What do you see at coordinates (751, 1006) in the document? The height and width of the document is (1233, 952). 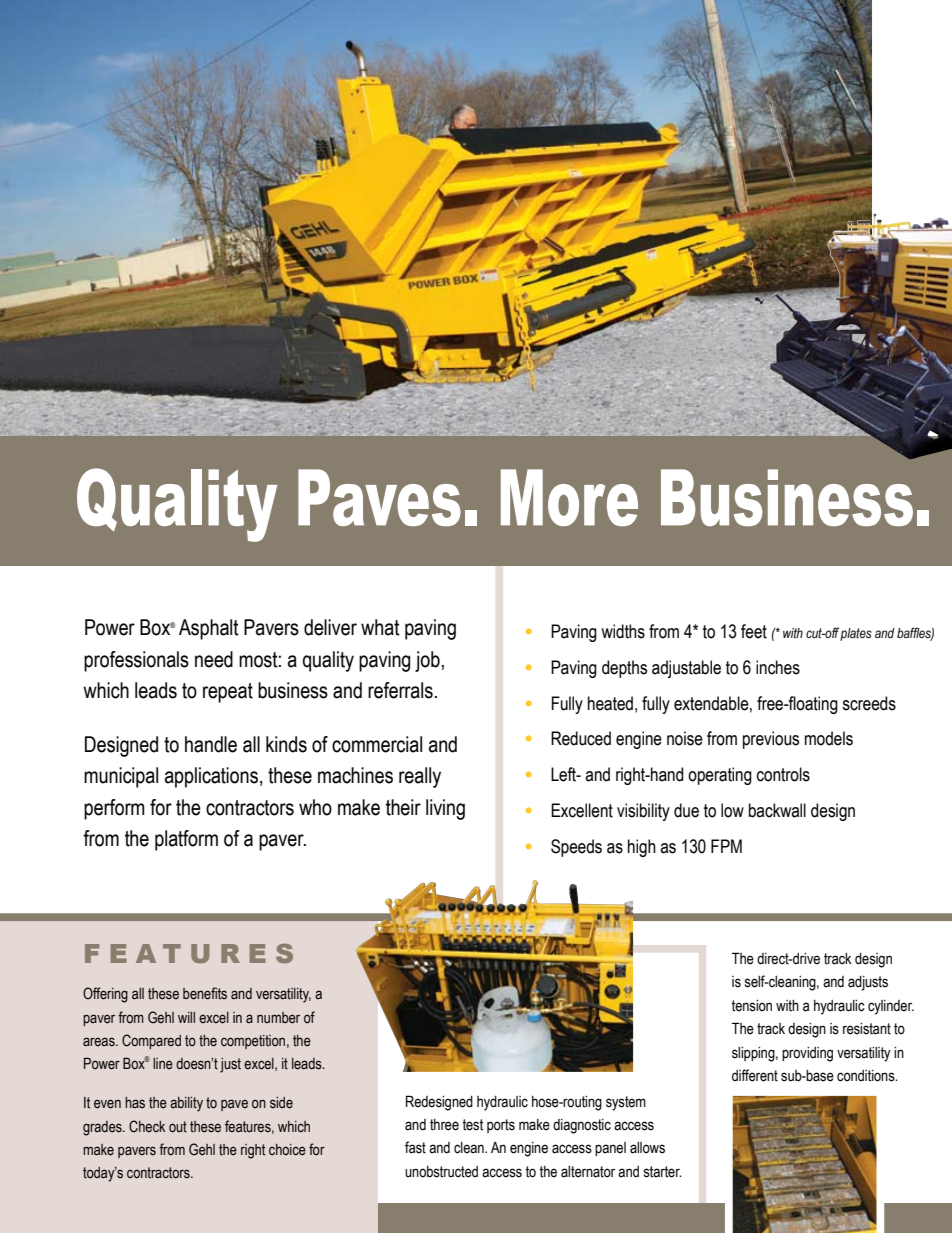 I see `tension` at bounding box center [751, 1006].
